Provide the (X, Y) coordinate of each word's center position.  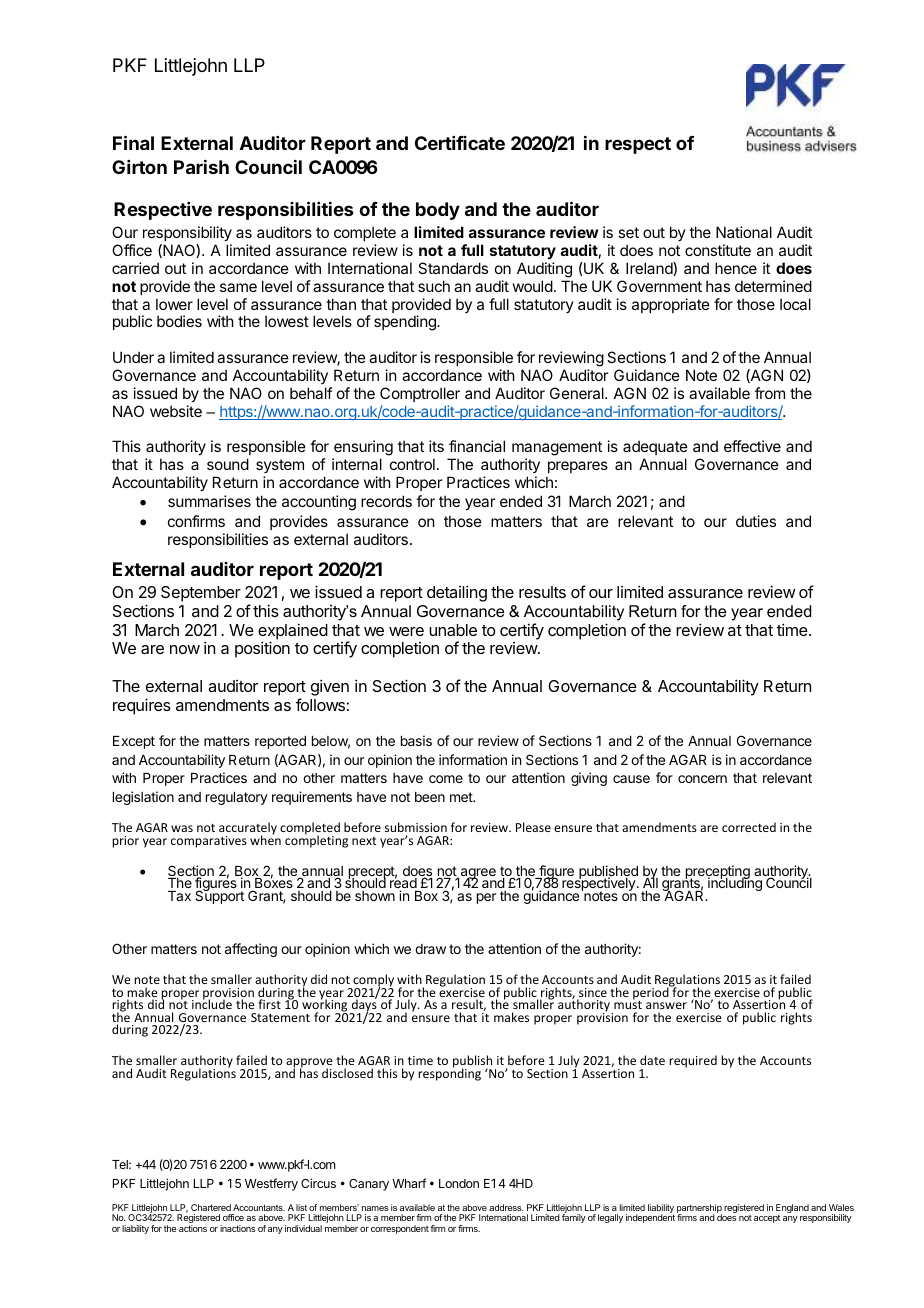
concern (702, 779)
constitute (718, 250)
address (506, 1207)
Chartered (211, 1207)
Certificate (460, 143)
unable (453, 630)
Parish (201, 167)
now (185, 649)
